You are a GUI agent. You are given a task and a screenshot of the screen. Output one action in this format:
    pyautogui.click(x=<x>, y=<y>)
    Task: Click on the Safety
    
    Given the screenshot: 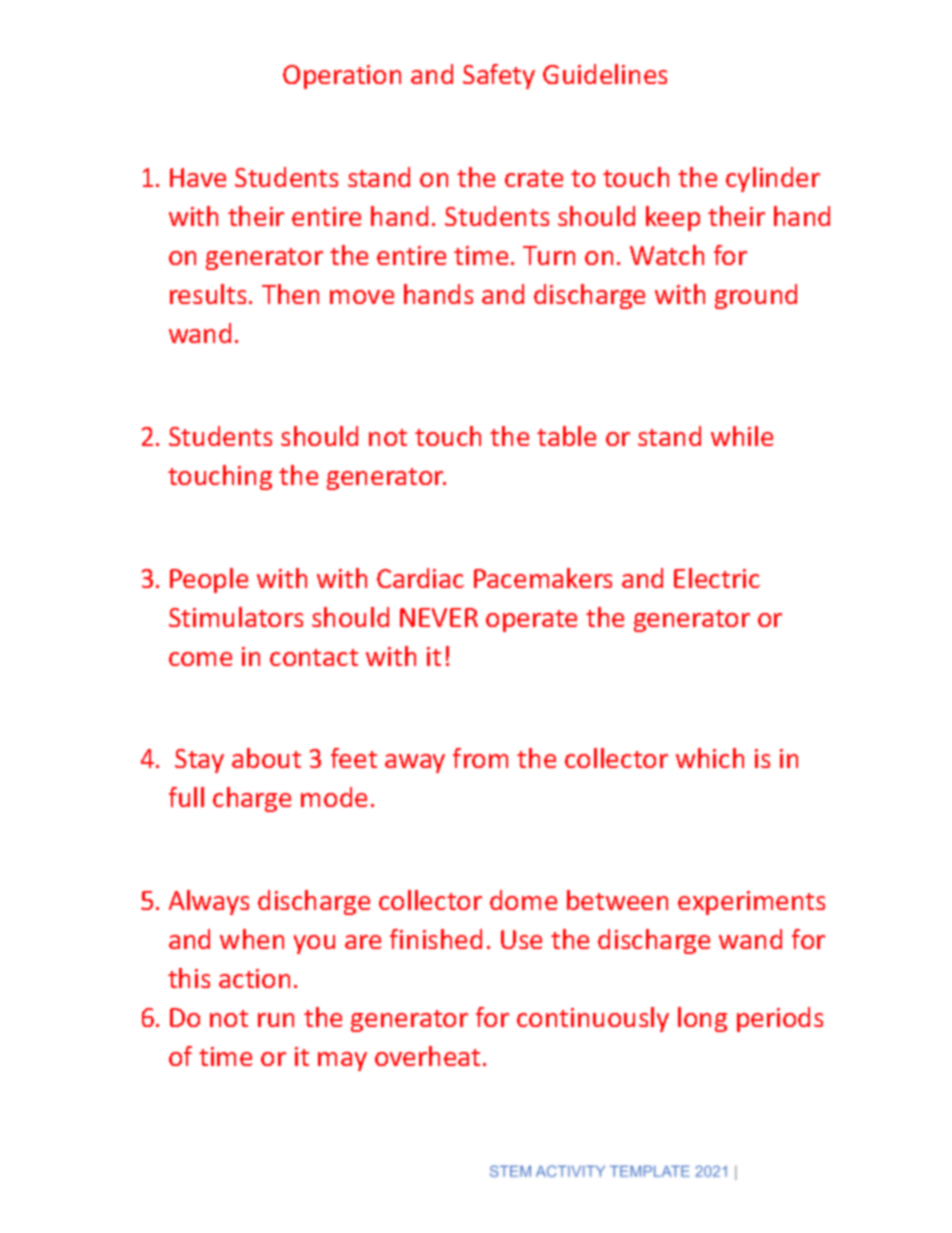 What is the action you would take?
    pyautogui.click(x=499, y=76)
